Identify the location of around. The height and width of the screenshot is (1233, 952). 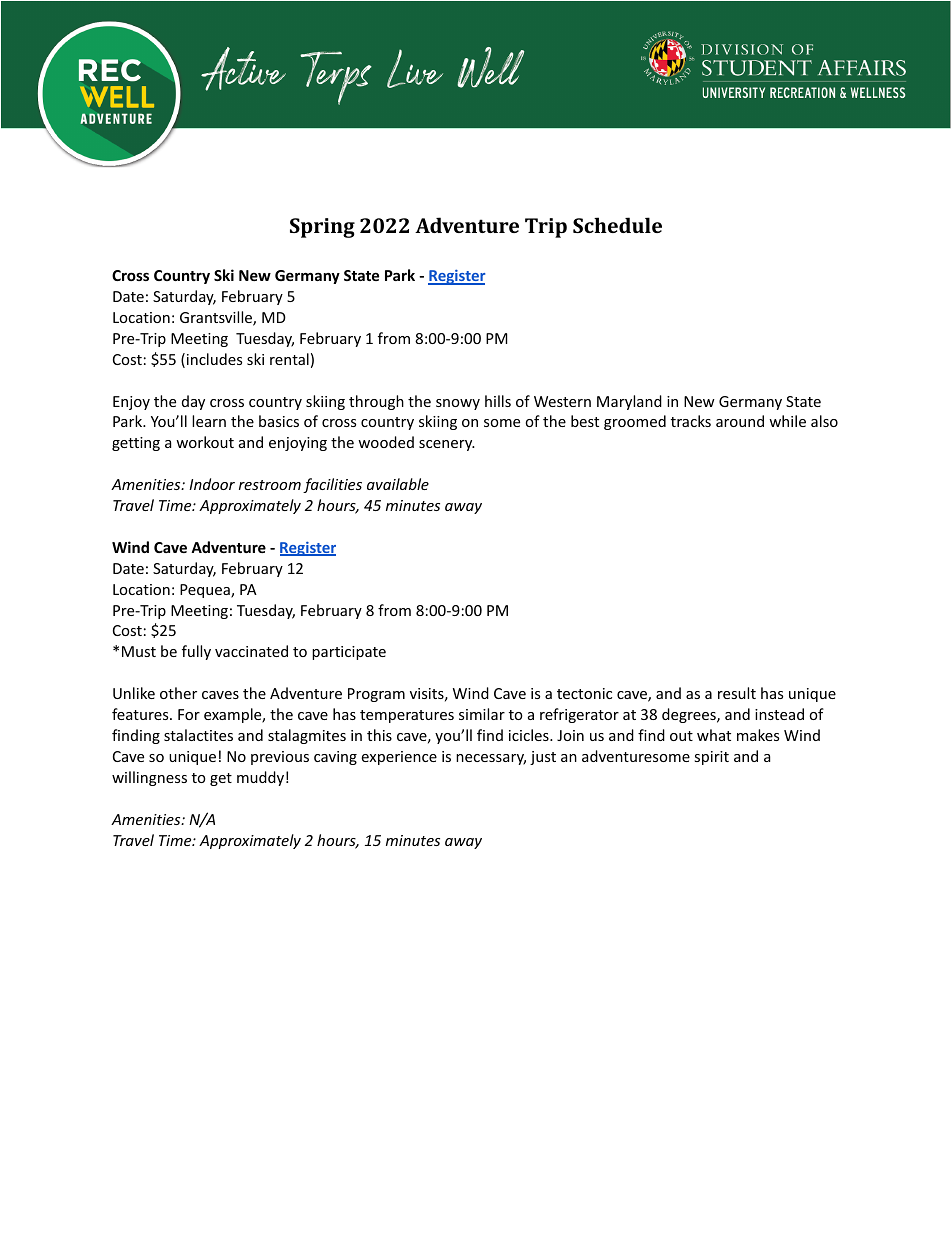
(740, 421).
